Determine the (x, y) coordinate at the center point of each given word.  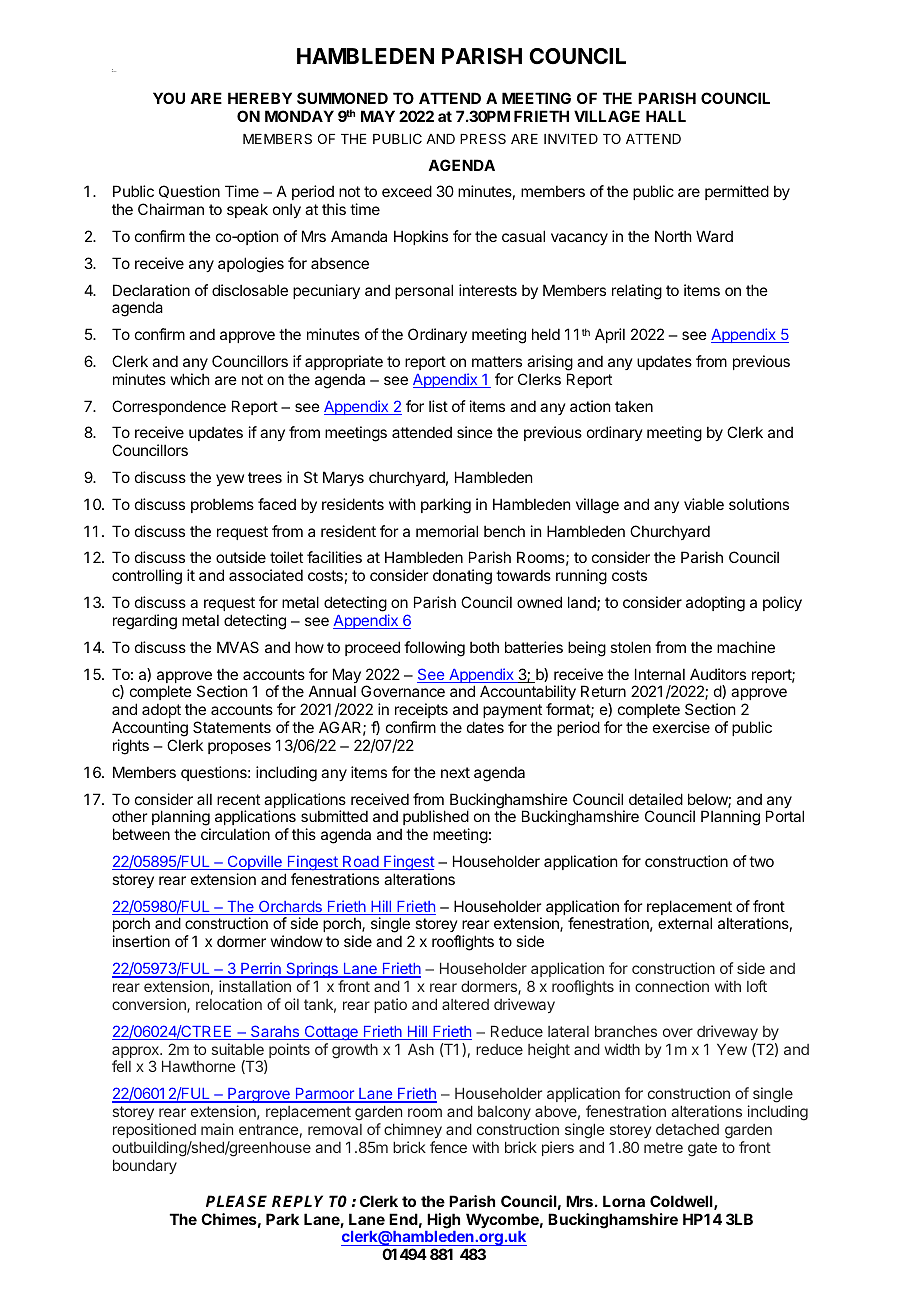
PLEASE (236, 1201)
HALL (666, 116)
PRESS (483, 138)
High (443, 1221)
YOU (169, 98)
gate (702, 1149)
